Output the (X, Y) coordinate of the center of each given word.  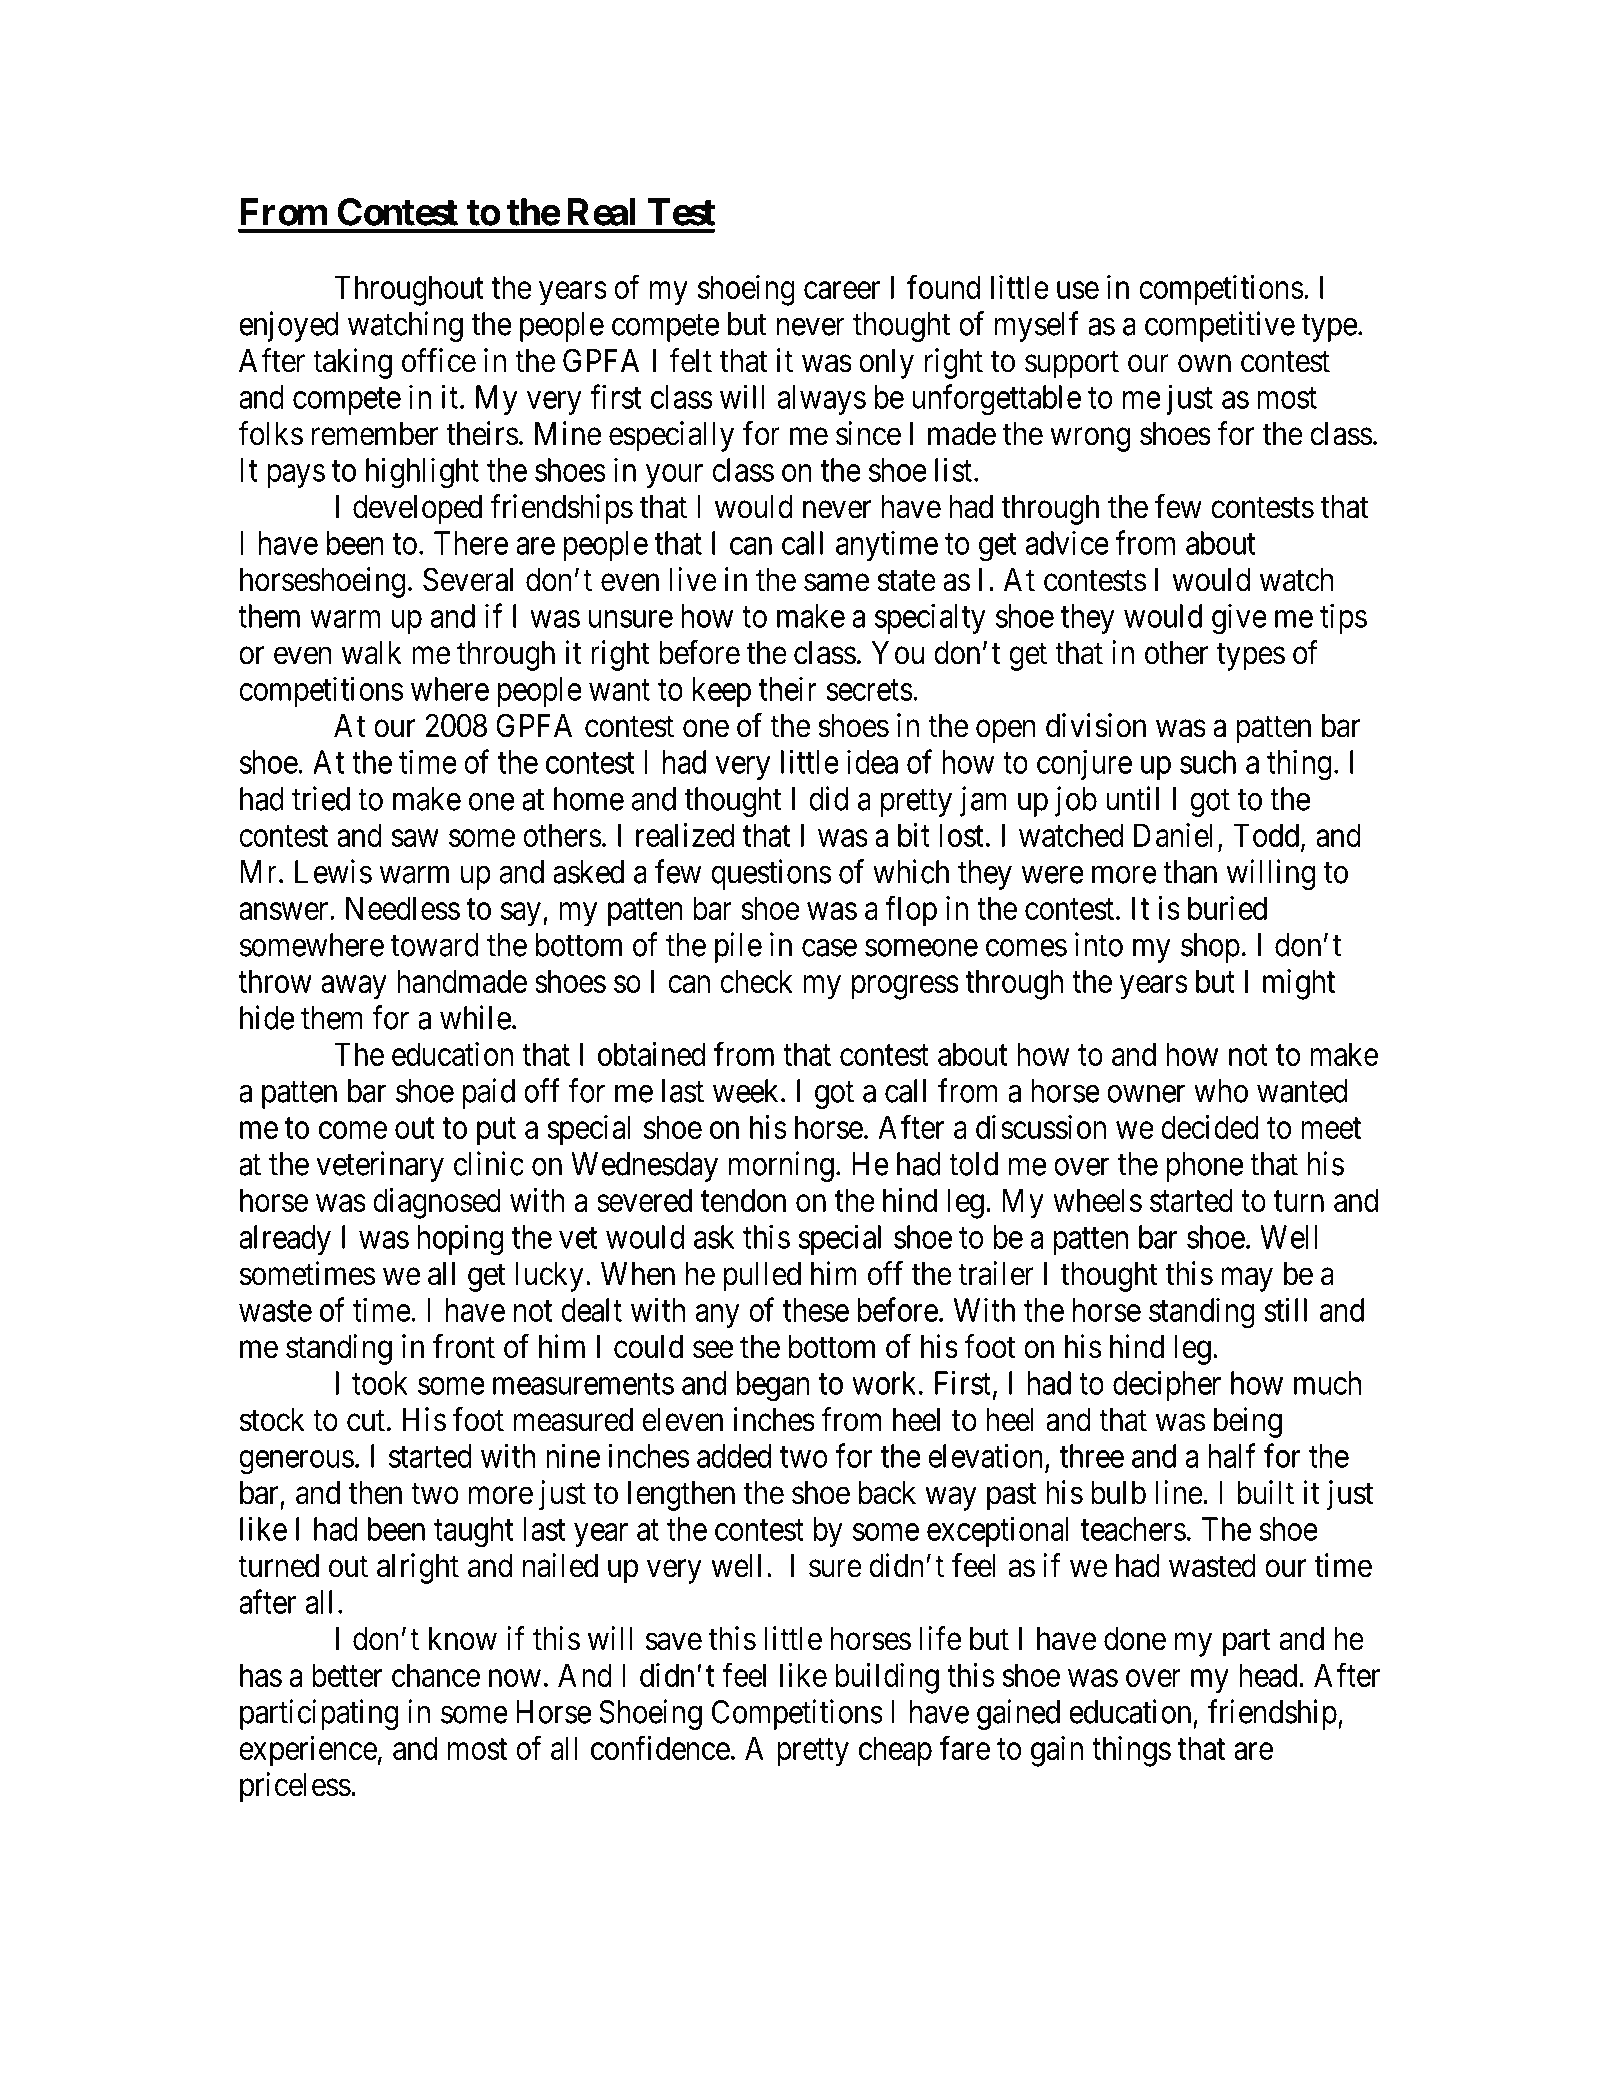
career (842, 290)
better (347, 1675)
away (354, 988)
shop (1210, 948)
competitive (1220, 326)
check (756, 981)
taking (352, 363)
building (887, 1678)
